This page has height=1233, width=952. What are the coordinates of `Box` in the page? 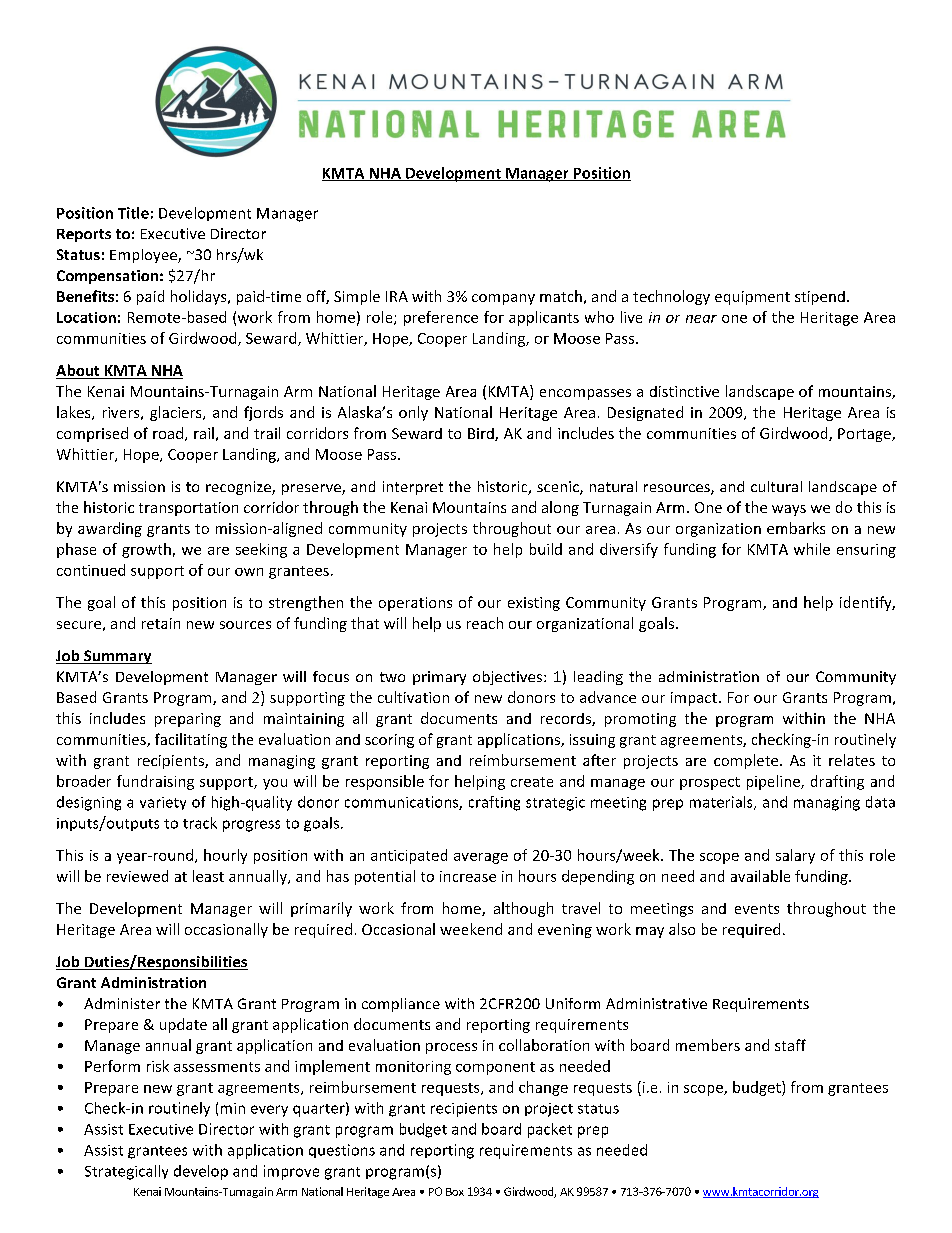 It's located at (455, 1192).
